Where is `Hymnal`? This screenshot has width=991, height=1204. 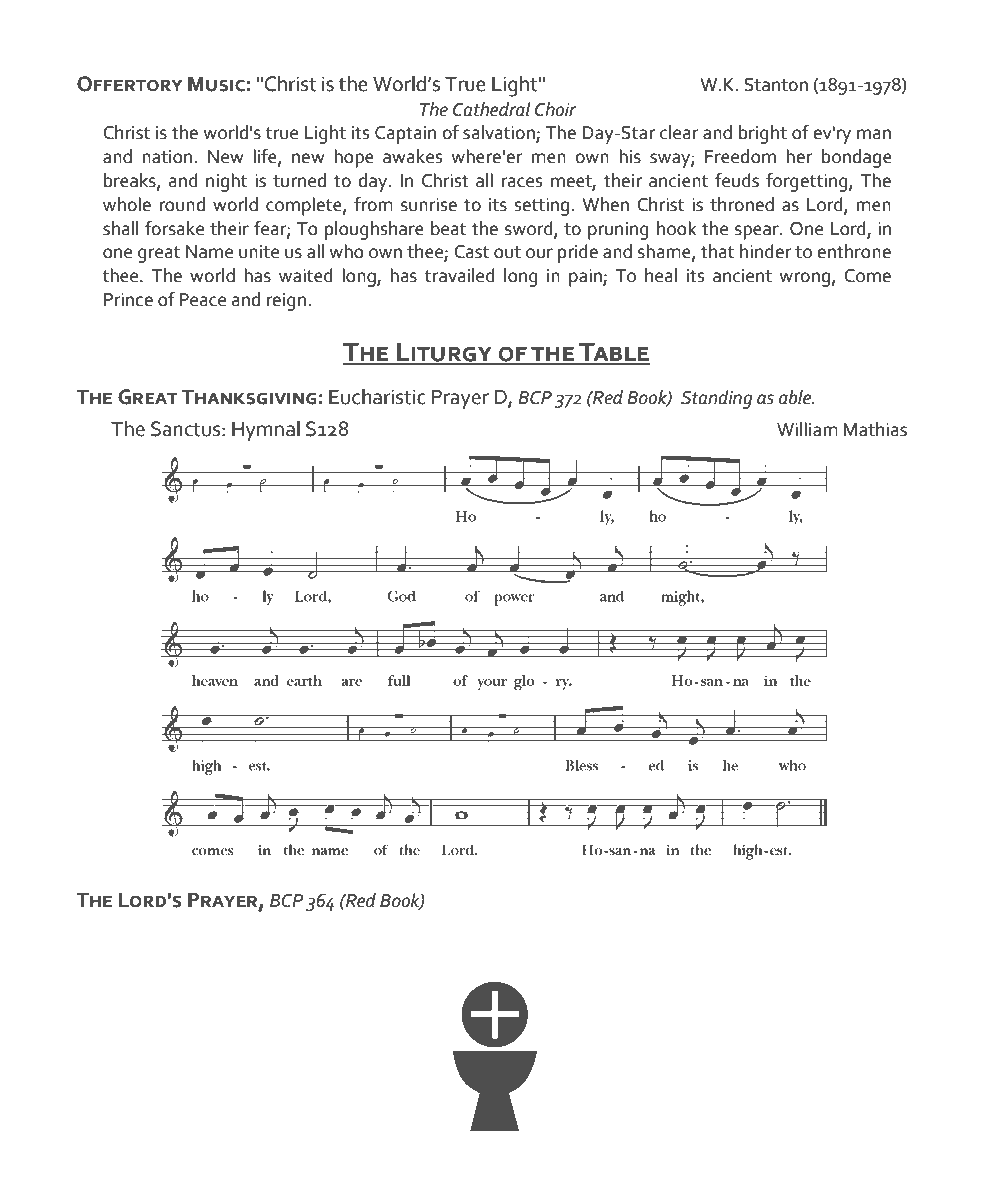 Hymnal is located at coordinates (266, 430).
